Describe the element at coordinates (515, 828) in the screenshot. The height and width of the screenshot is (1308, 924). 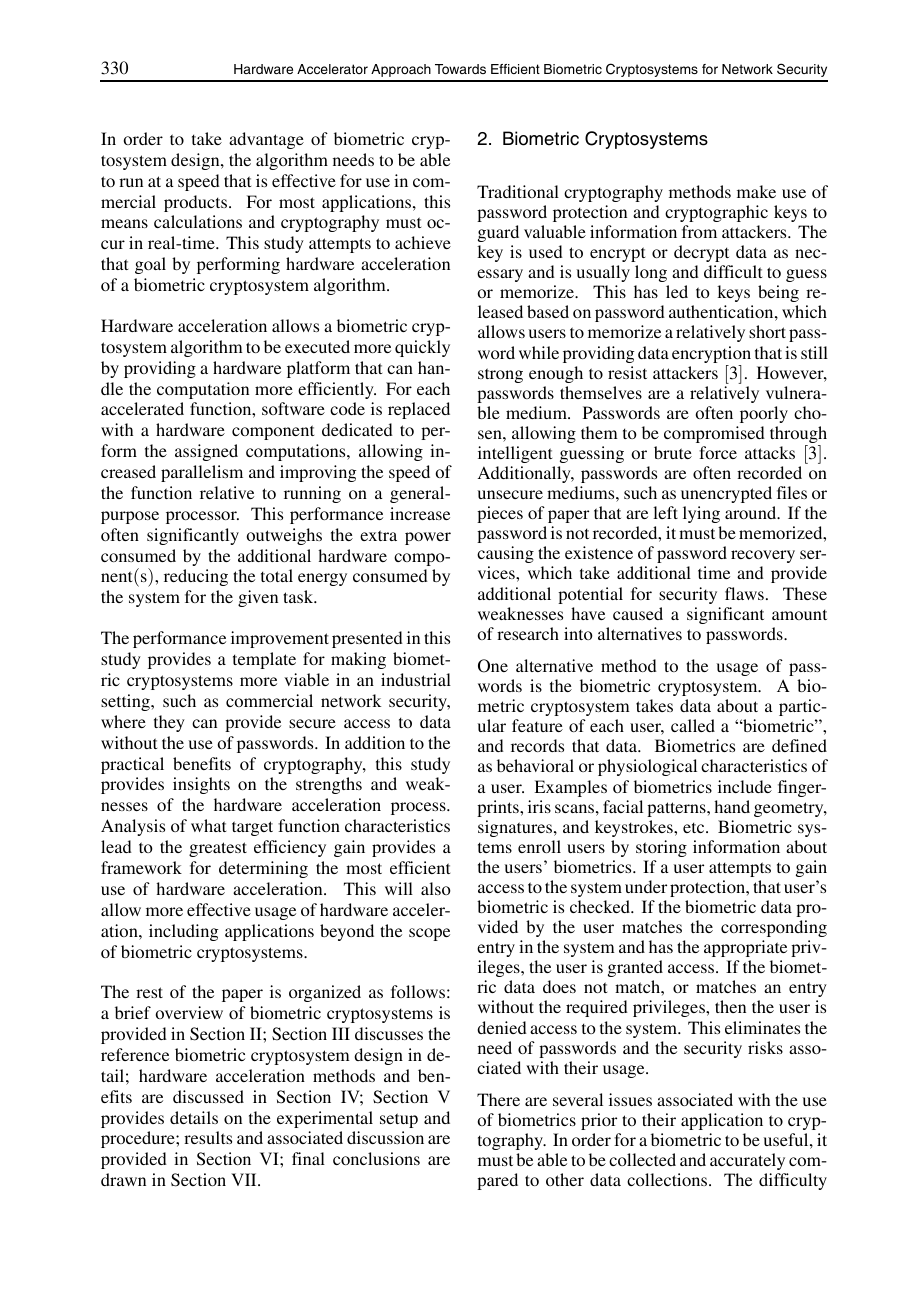
I see `signatures` at that location.
